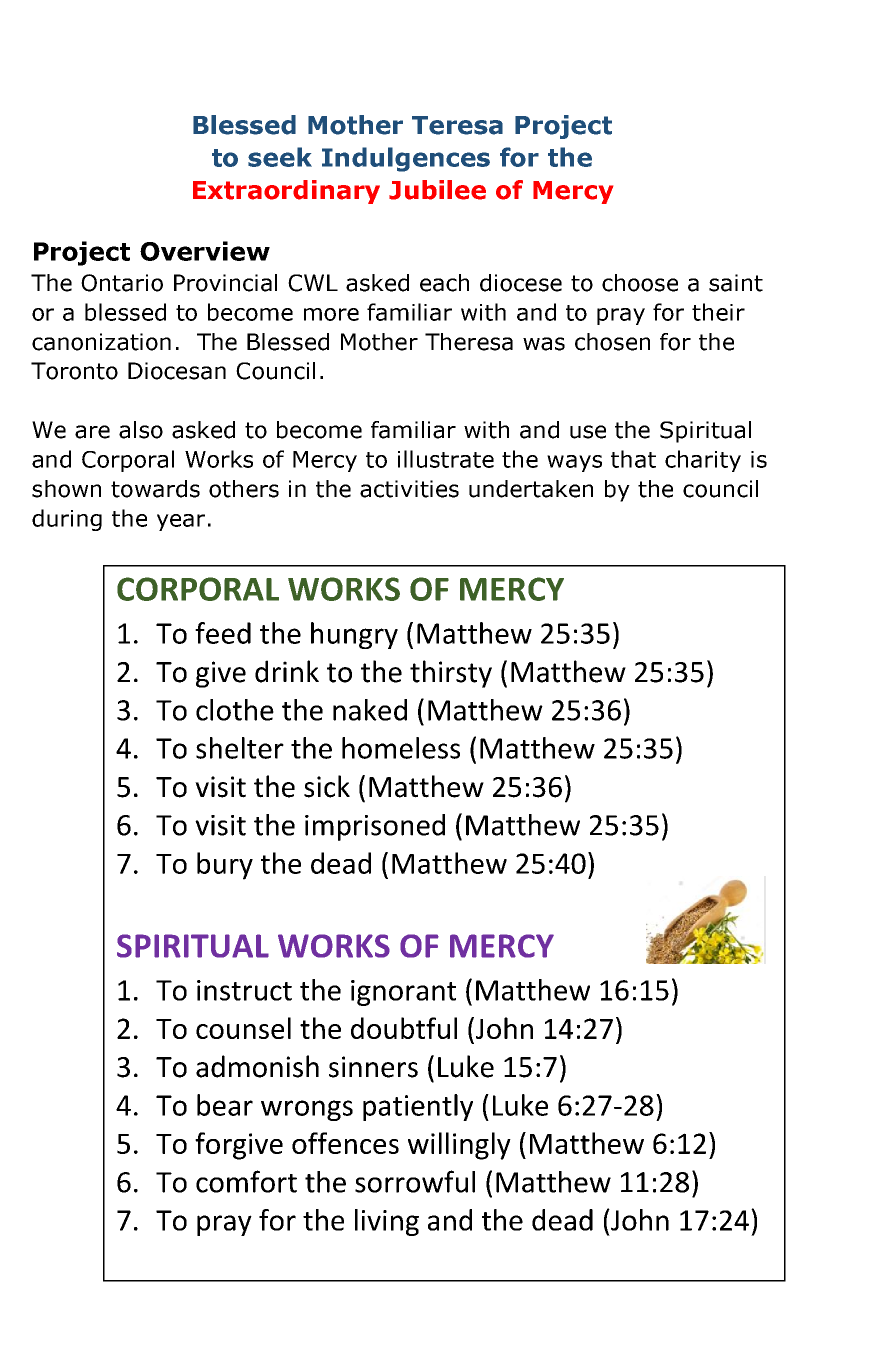  Describe the element at coordinates (205, 251) in the page. I see `Overview` at that location.
